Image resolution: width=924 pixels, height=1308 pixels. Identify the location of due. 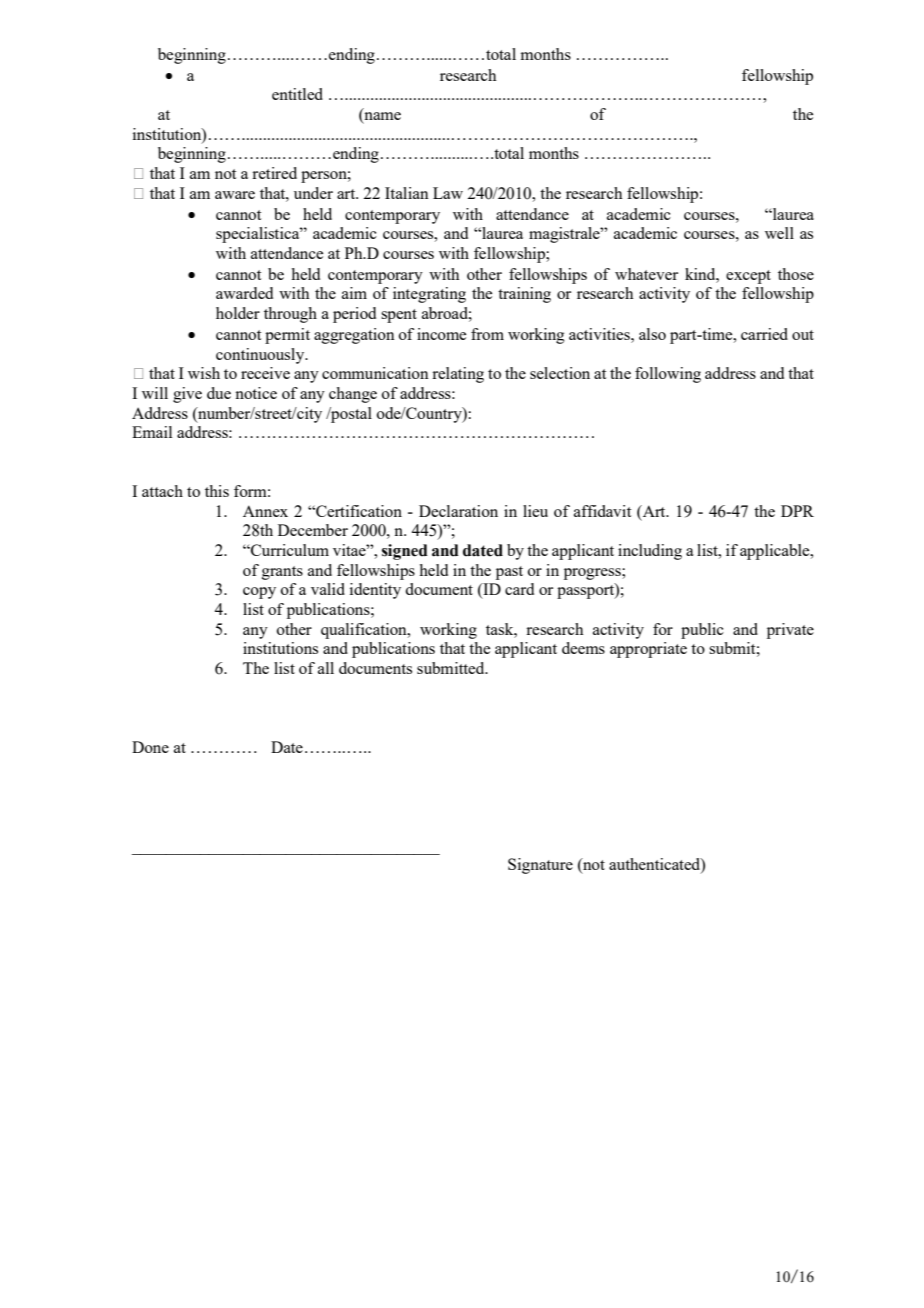
(219, 393).
